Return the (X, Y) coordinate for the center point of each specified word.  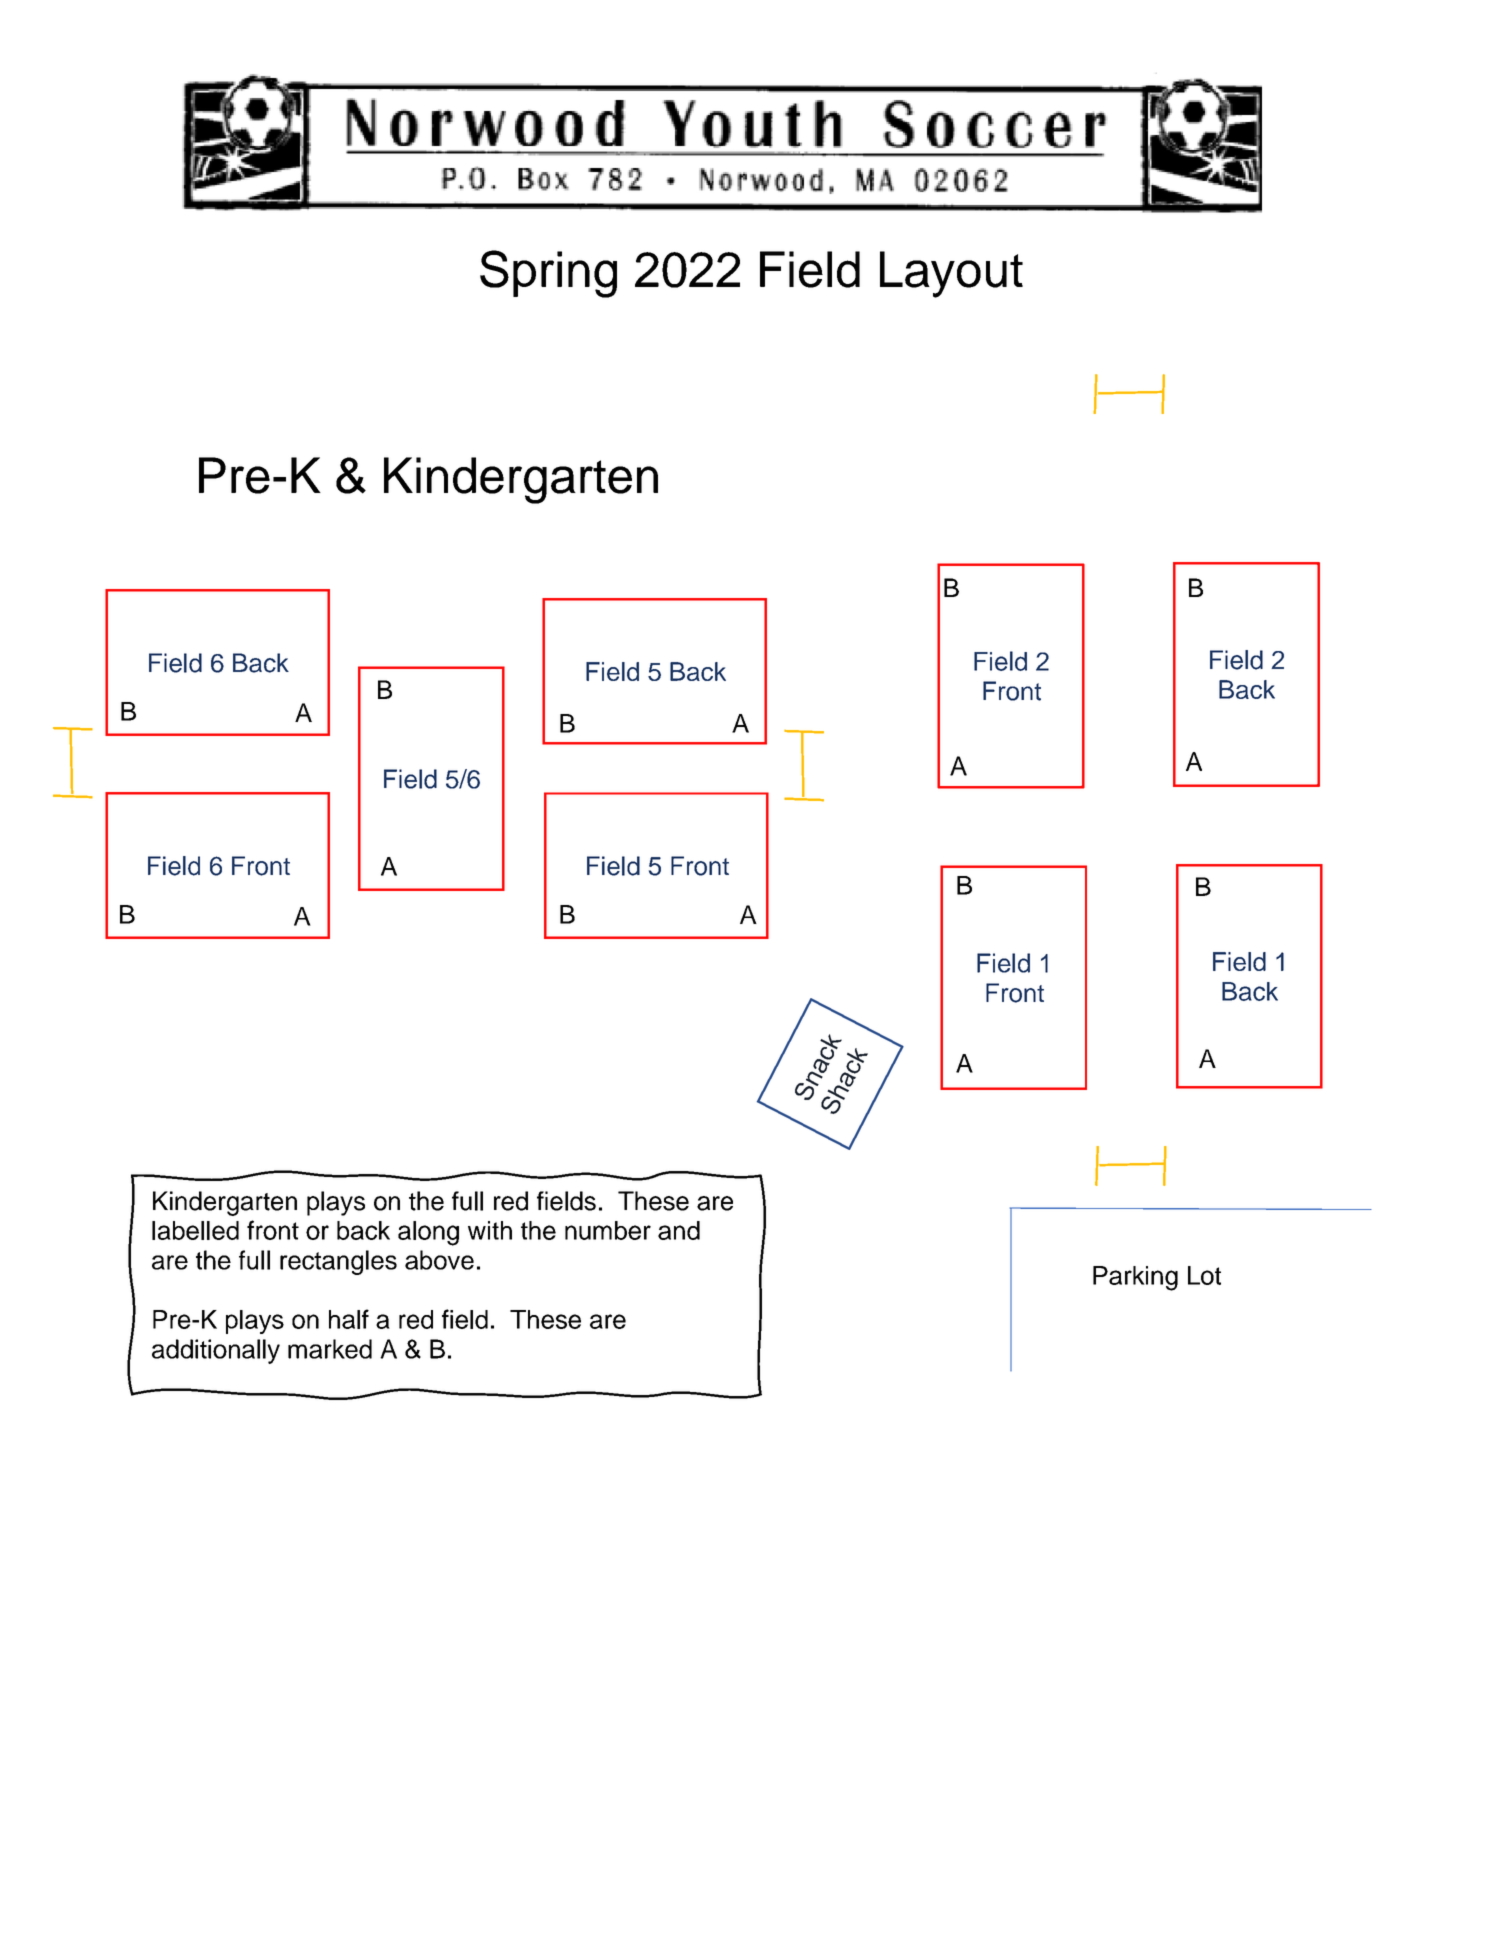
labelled (195, 1230)
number (608, 1230)
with (490, 1230)
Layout (951, 274)
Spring (548, 274)
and (679, 1230)
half (349, 1319)
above (439, 1260)
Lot (1204, 1275)
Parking (1135, 1278)
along (428, 1233)
